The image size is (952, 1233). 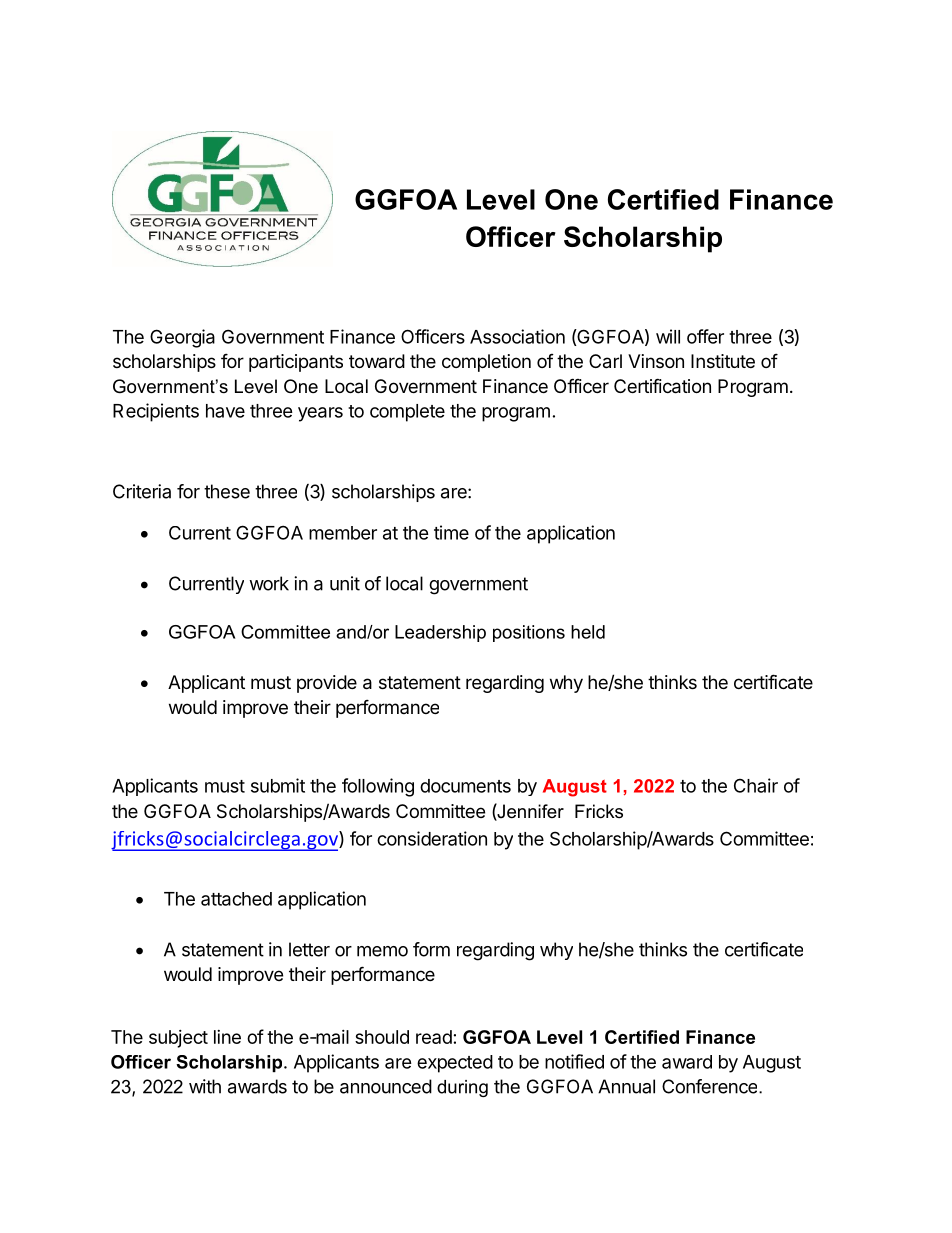 I want to click on Chair, so click(x=756, y=785).
